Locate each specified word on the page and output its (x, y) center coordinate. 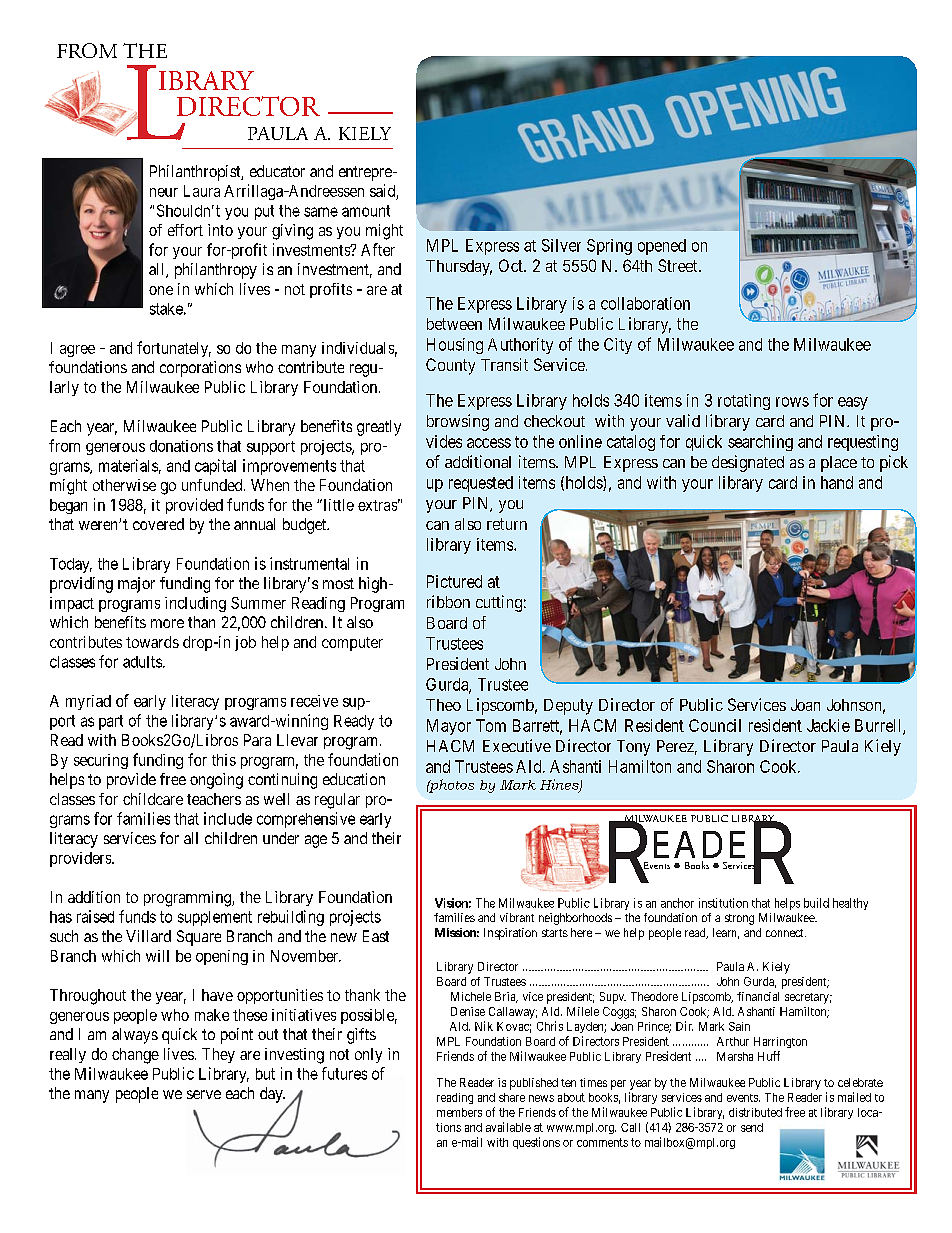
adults (142, 662)
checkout (554, 421)
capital (215, 467)
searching (760, 443)
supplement (215, 918)
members (459, 1112)
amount (366, 211)
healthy (850, 904)
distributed (755, 1112)
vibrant (517, 917)
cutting (499, 603)
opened (662, 247)
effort (185, 230)
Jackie (828, 725)
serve (204, 1094)
